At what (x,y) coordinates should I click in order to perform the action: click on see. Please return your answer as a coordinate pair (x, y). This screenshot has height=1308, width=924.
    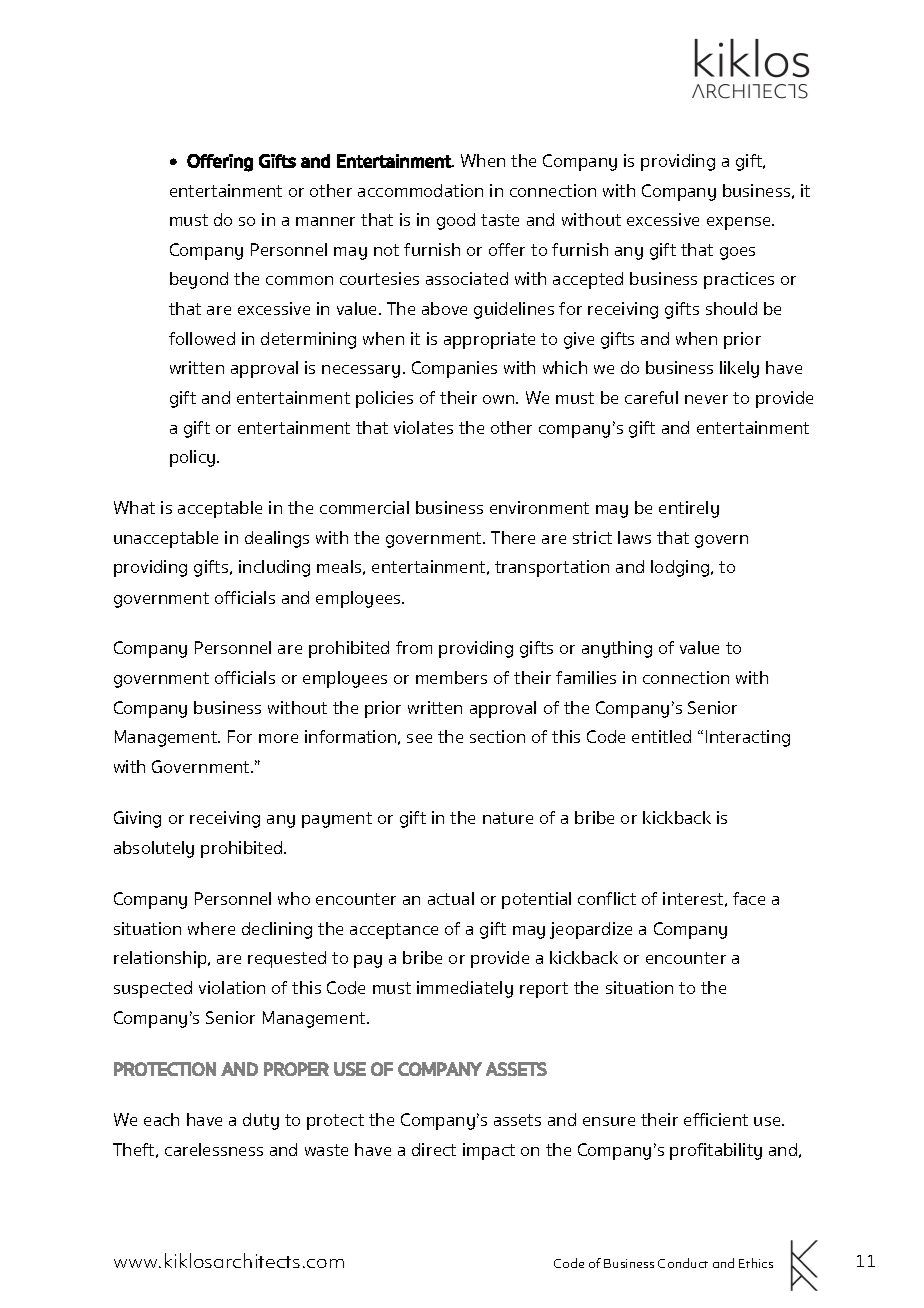
    Looking at the image, I should click on (419, 738).
